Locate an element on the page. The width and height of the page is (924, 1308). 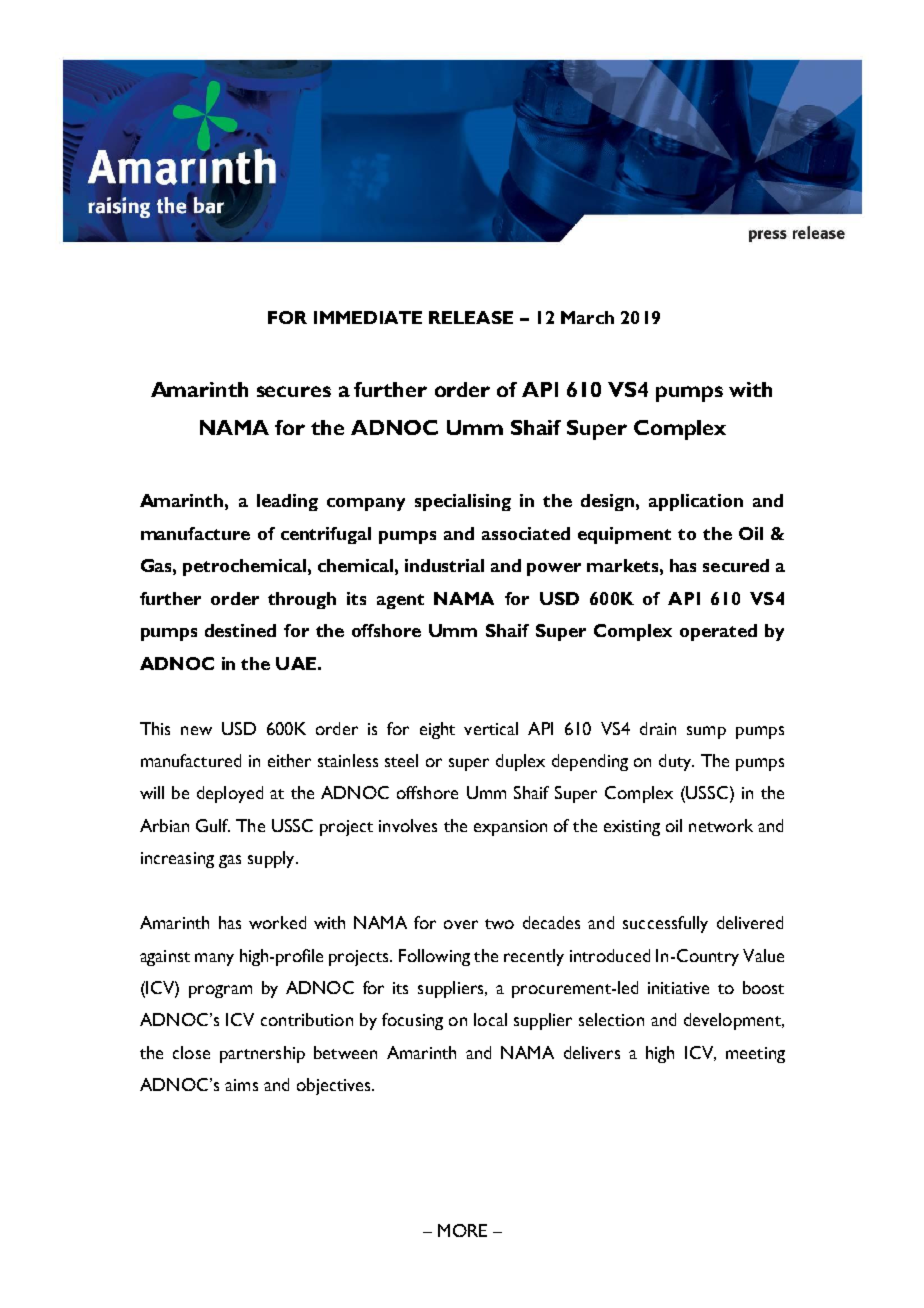
secures is located at coordinates (294, 391).
